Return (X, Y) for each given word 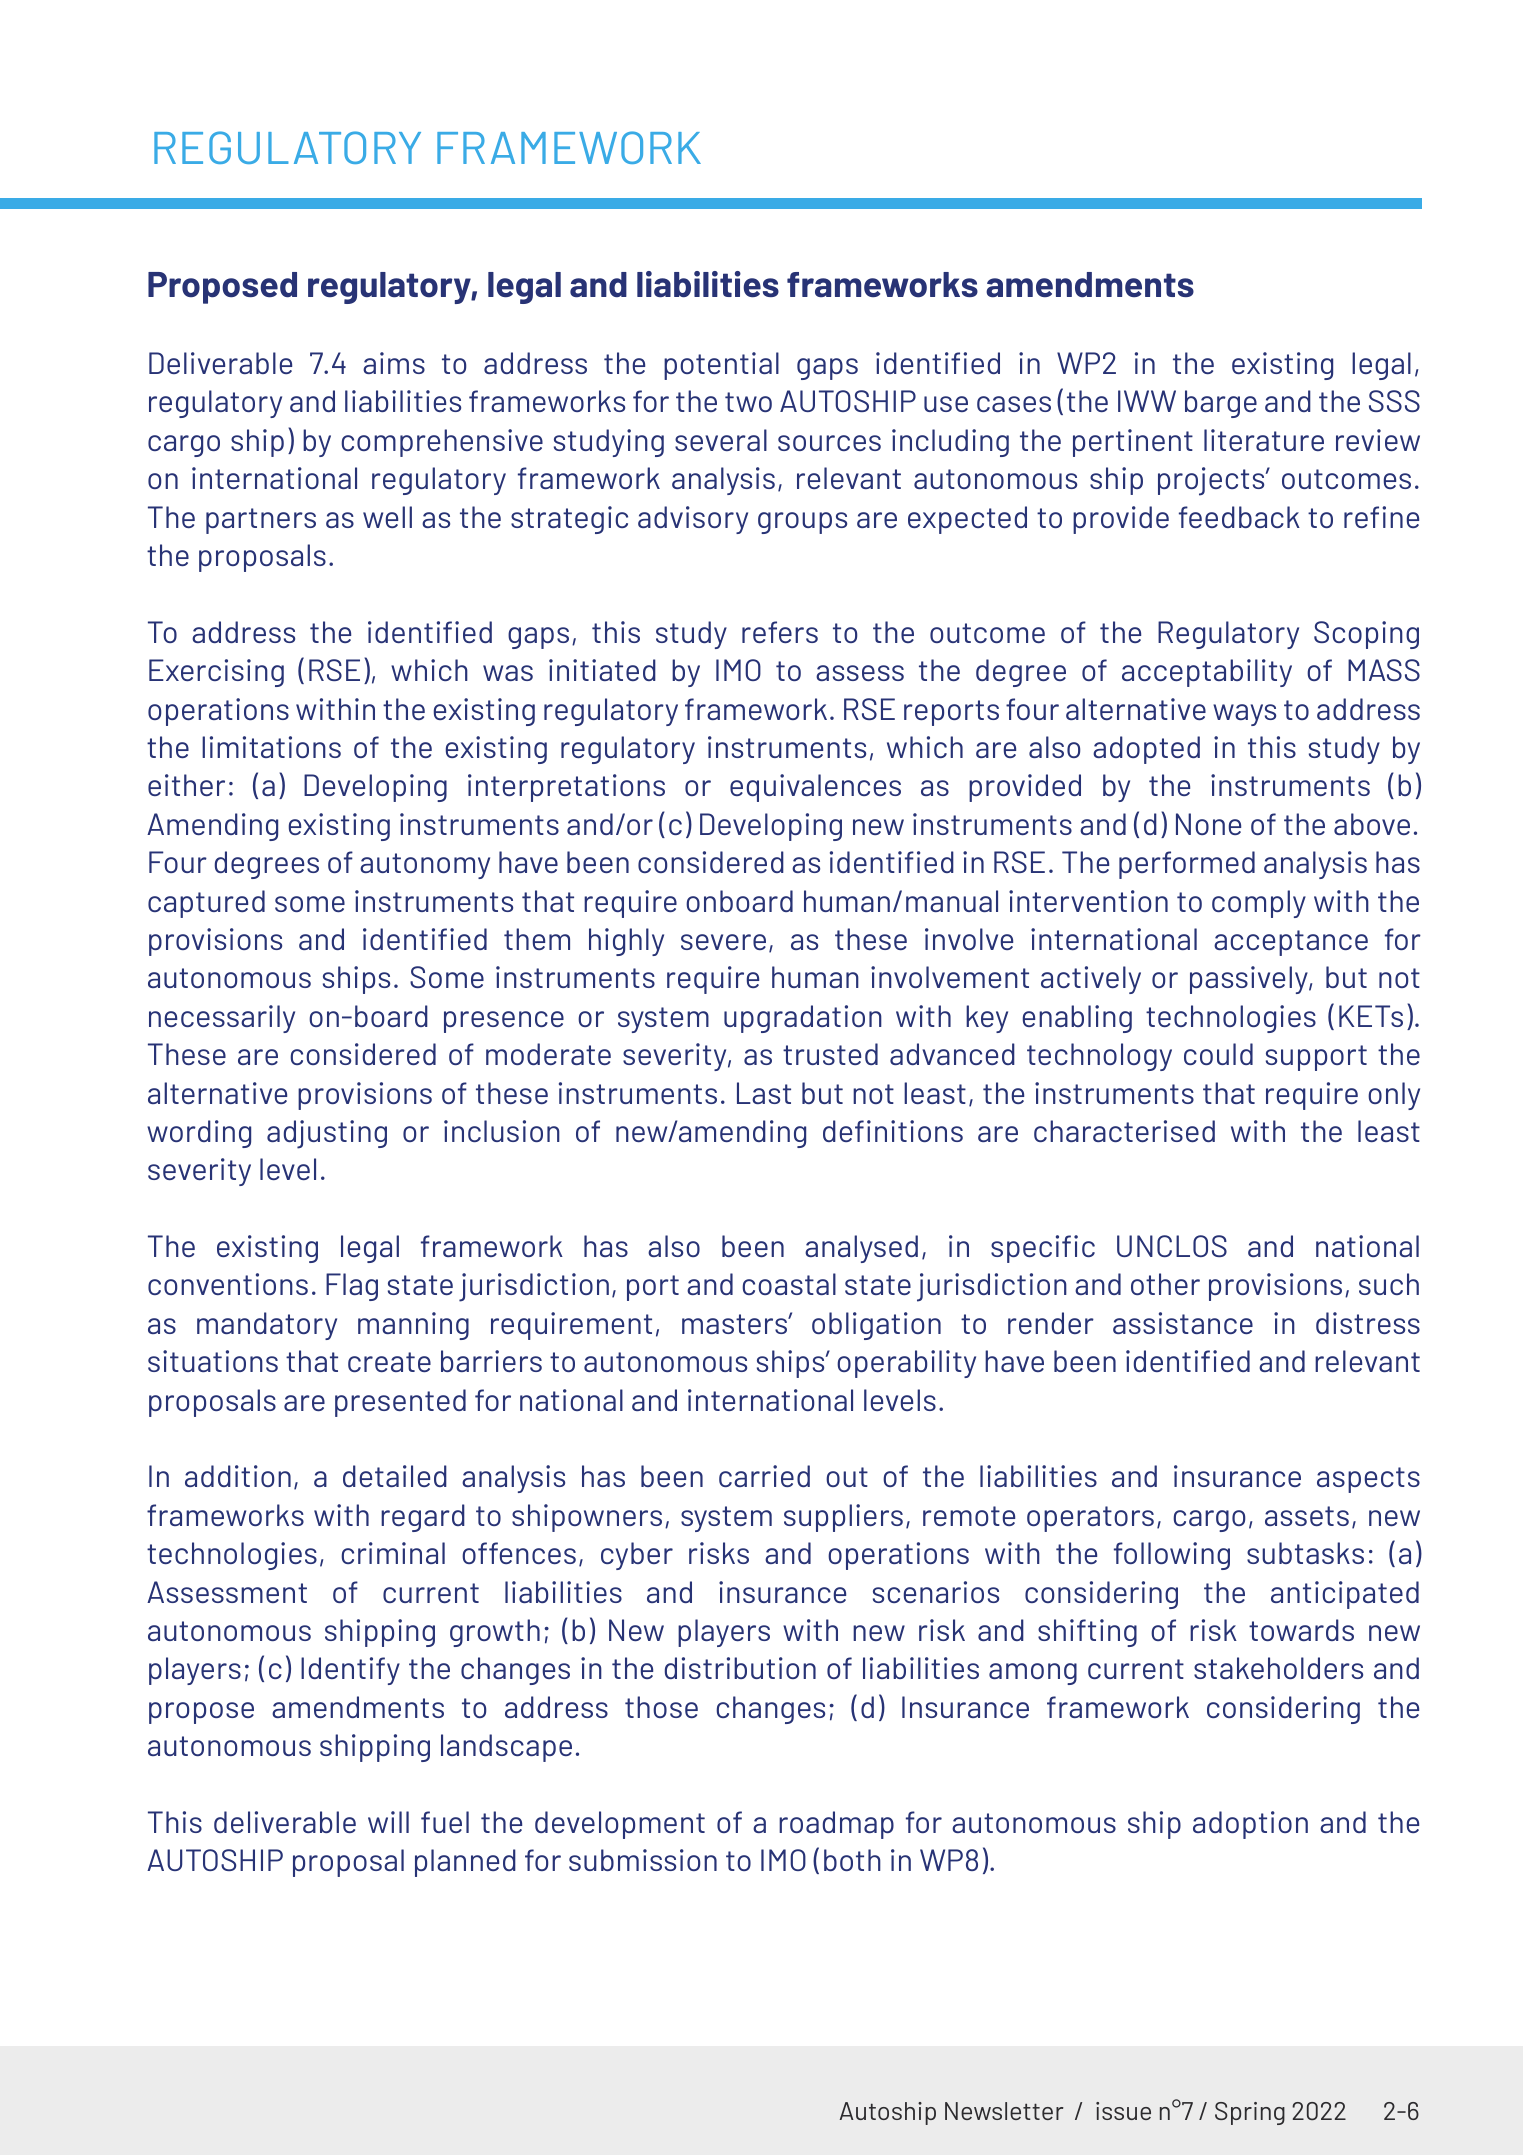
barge (1221, 404)
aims (394, 363)
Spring (1250, 2113)
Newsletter (1004, 2111)
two (748, 402)
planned (465, 1863)
